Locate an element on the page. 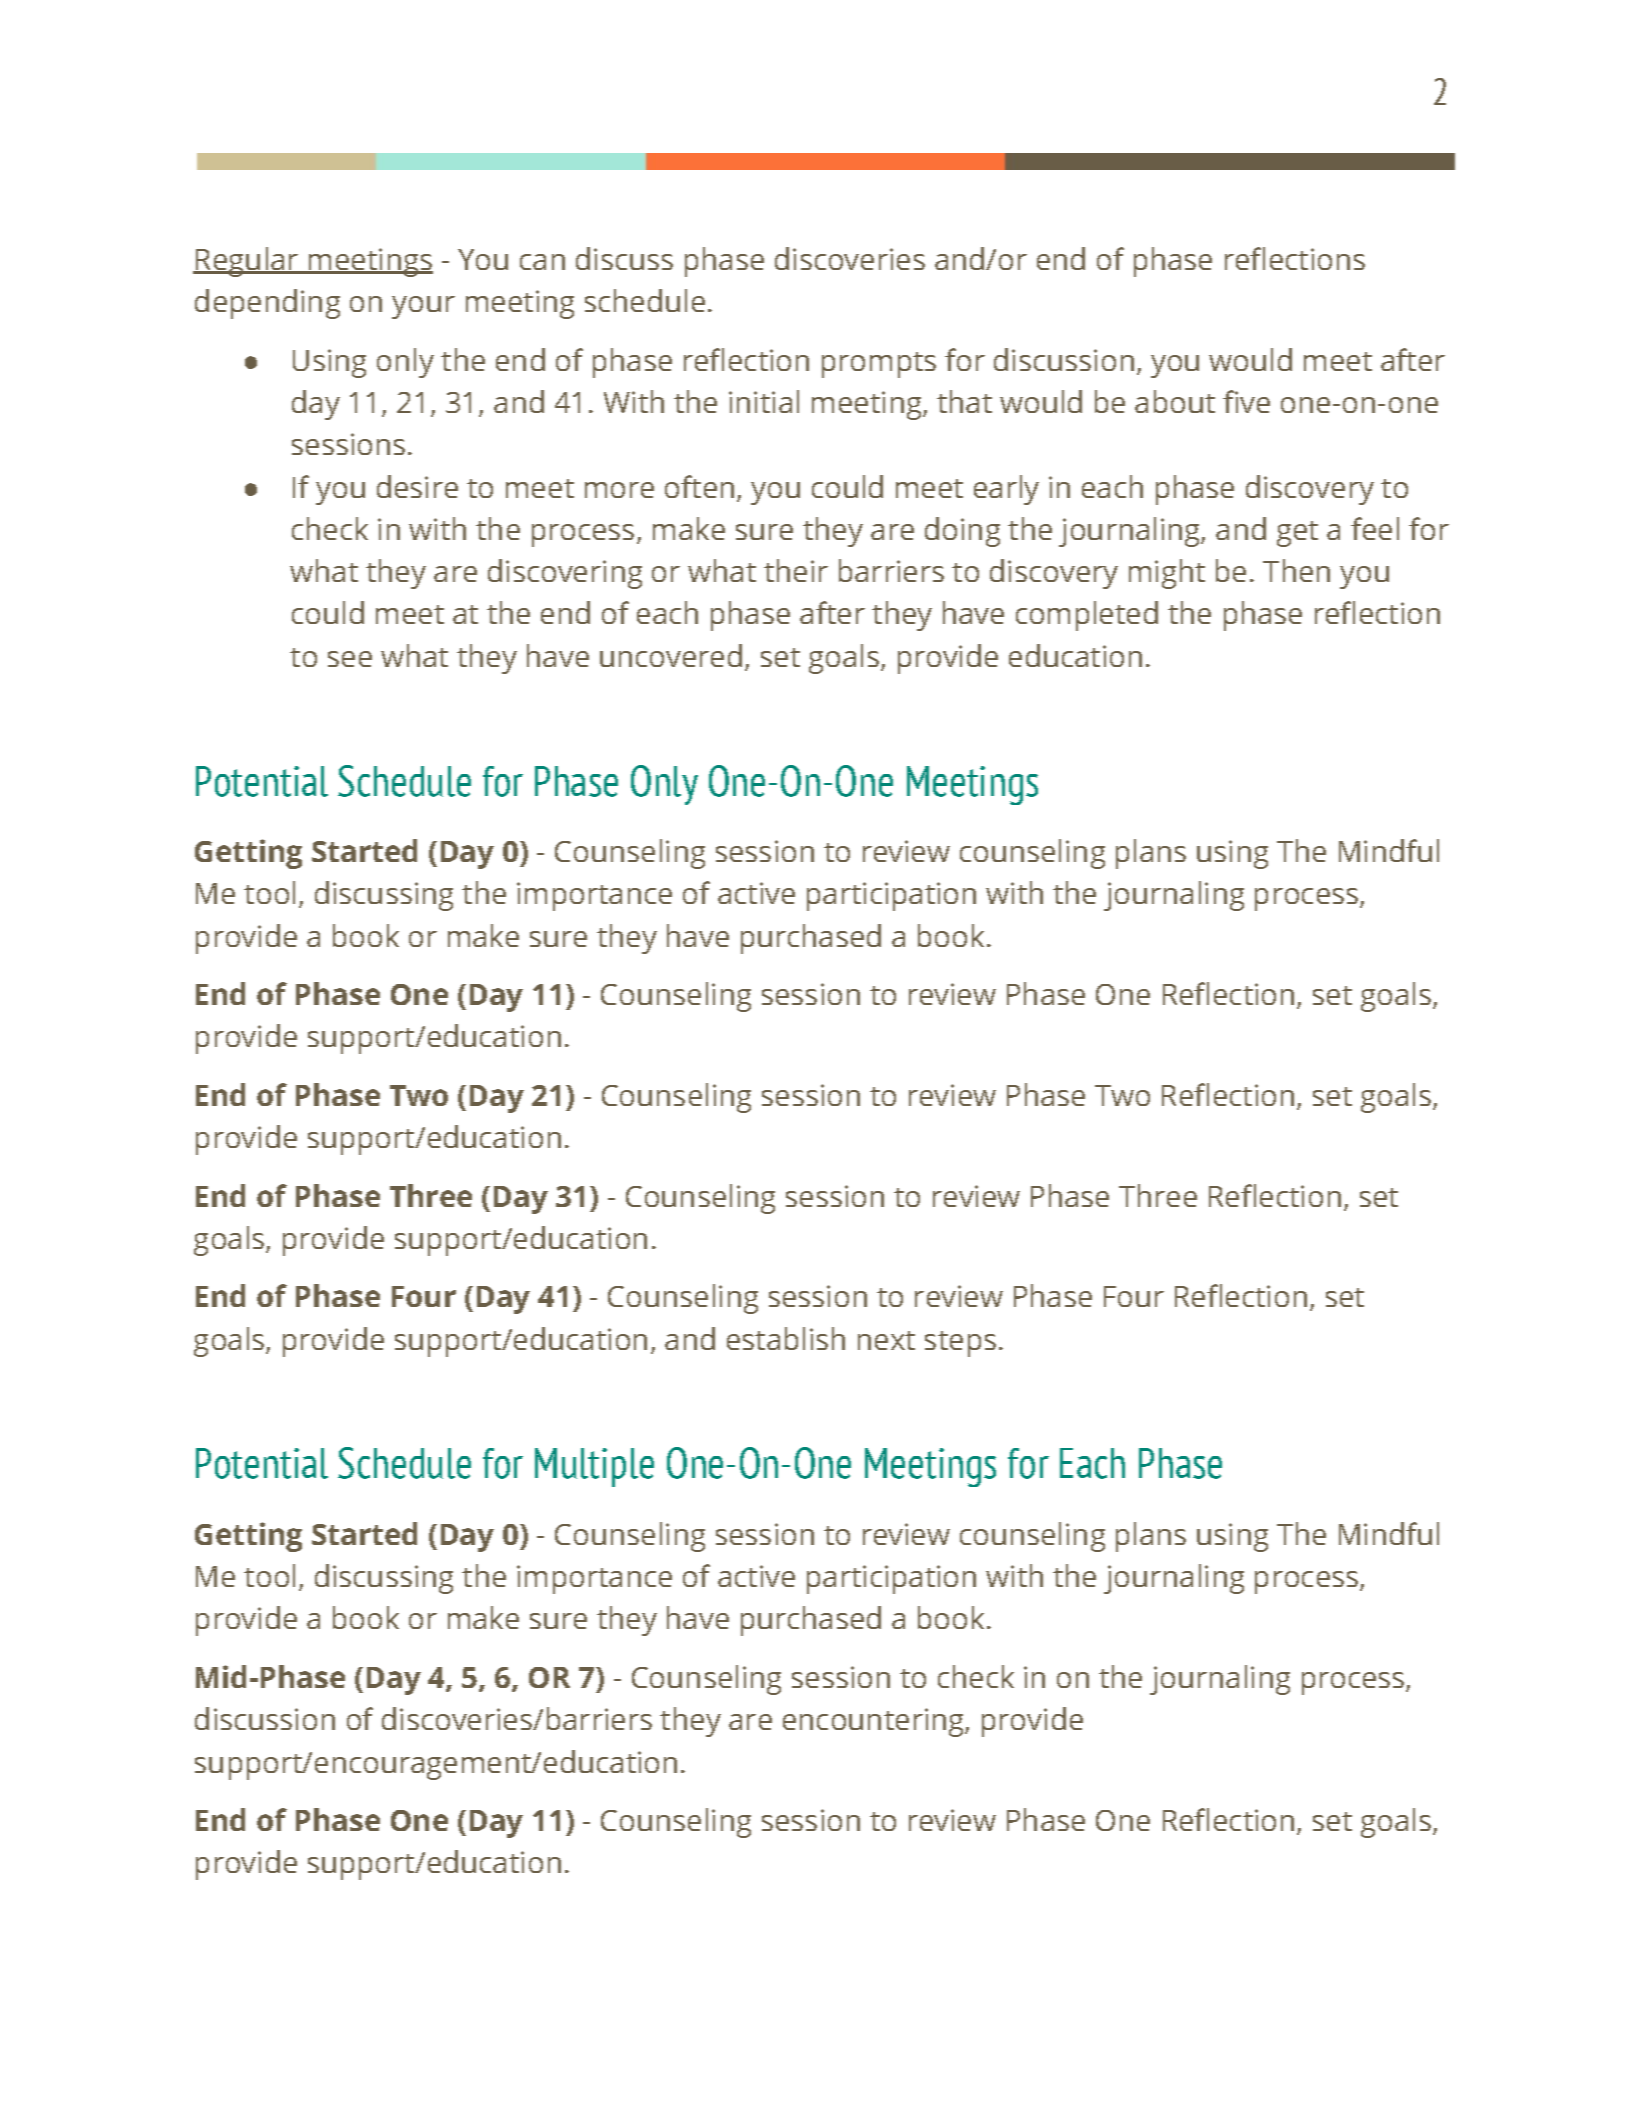  encountering is located at coordinates (874, 1722).
